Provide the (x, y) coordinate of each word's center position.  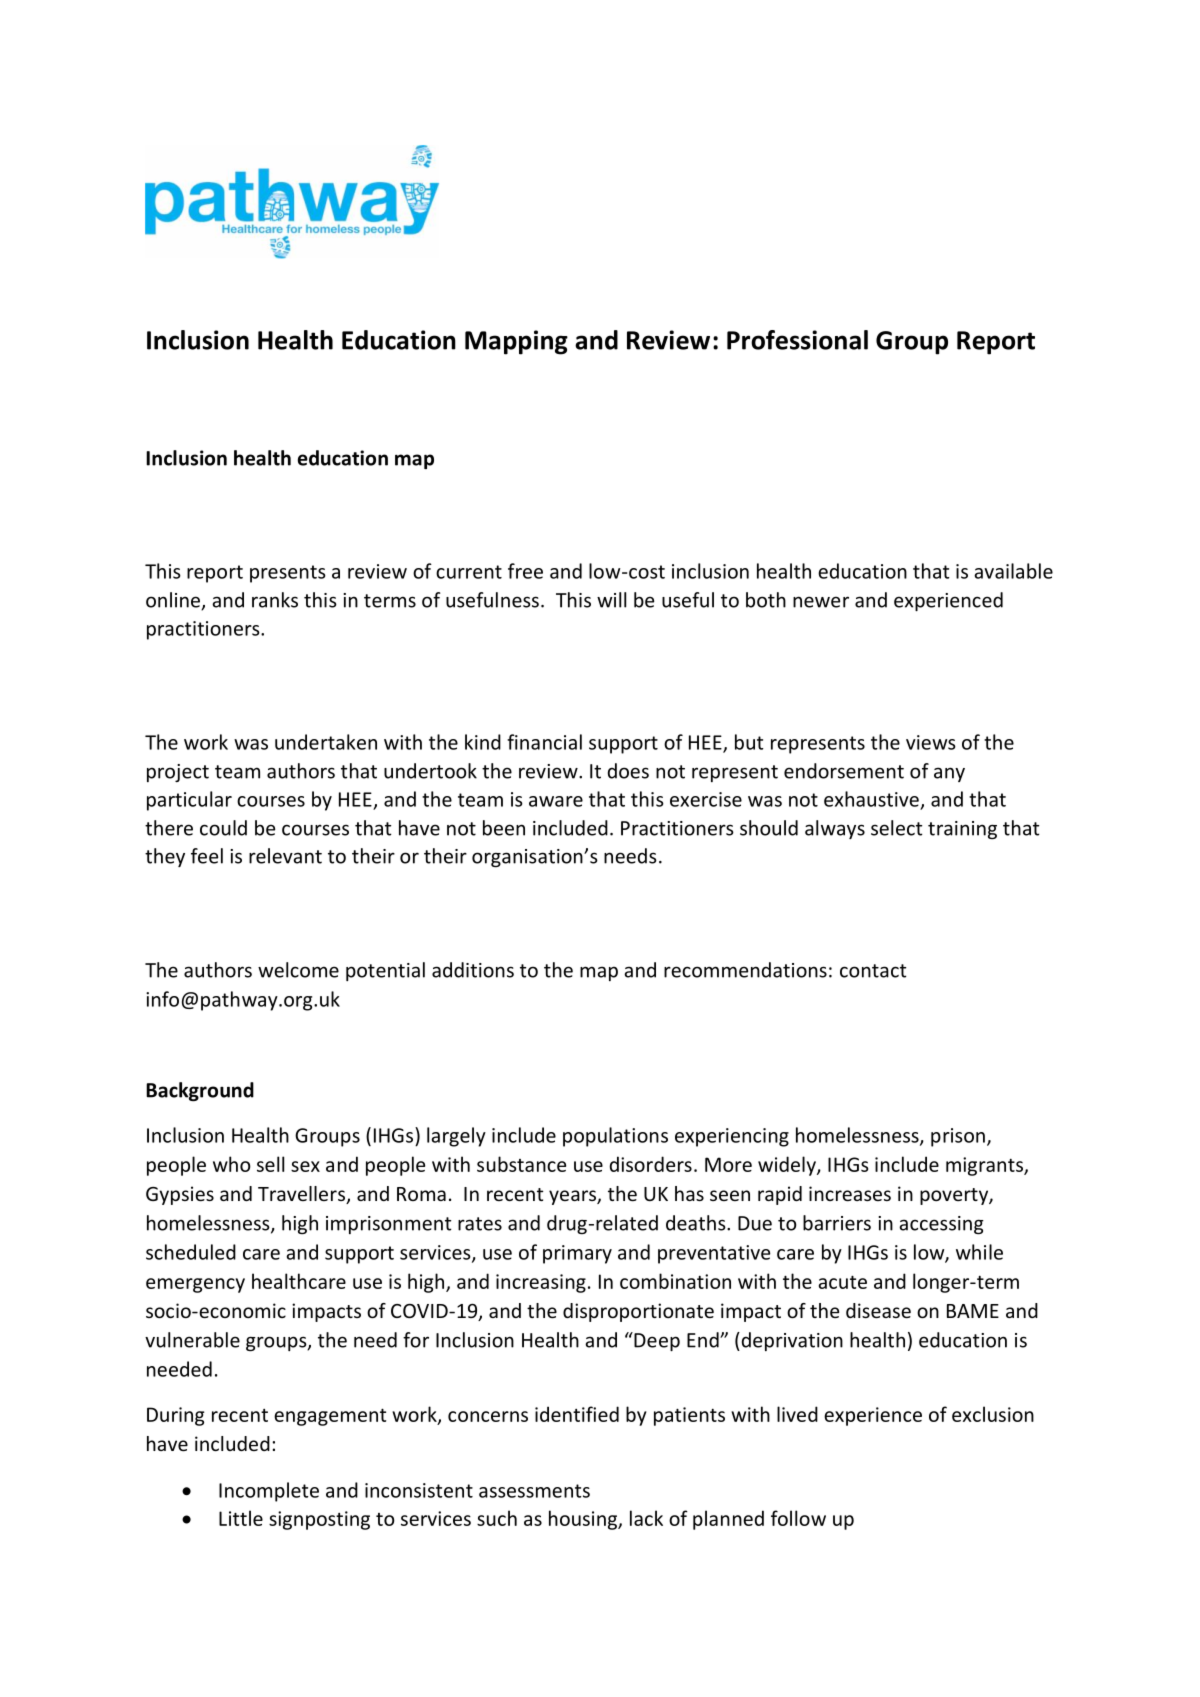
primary (577, 1254)
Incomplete (269, 1492)
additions (473, 970)
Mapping (516, 342)
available (1013, 571)
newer (821, 602)
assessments (534, 1491)
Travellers (302, 1195)
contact (873, 971)
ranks (275, 600)
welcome (298, 970)
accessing (941, 1225)
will (611, 600)
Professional (797, 340)
